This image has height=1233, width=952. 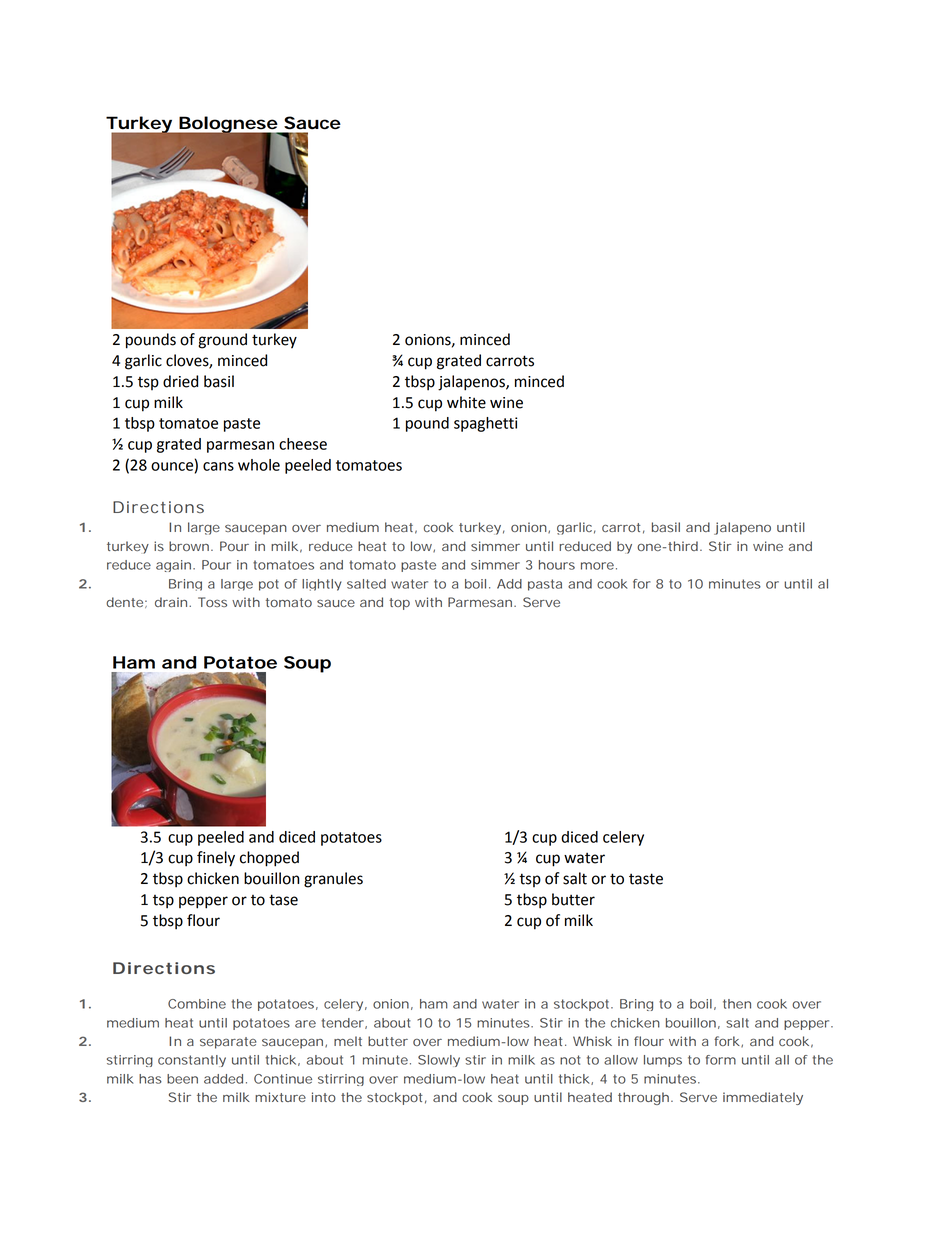 What do you see at coordinates (597, 566) in the image?
I see `more` at bounding box center [597, 566].
